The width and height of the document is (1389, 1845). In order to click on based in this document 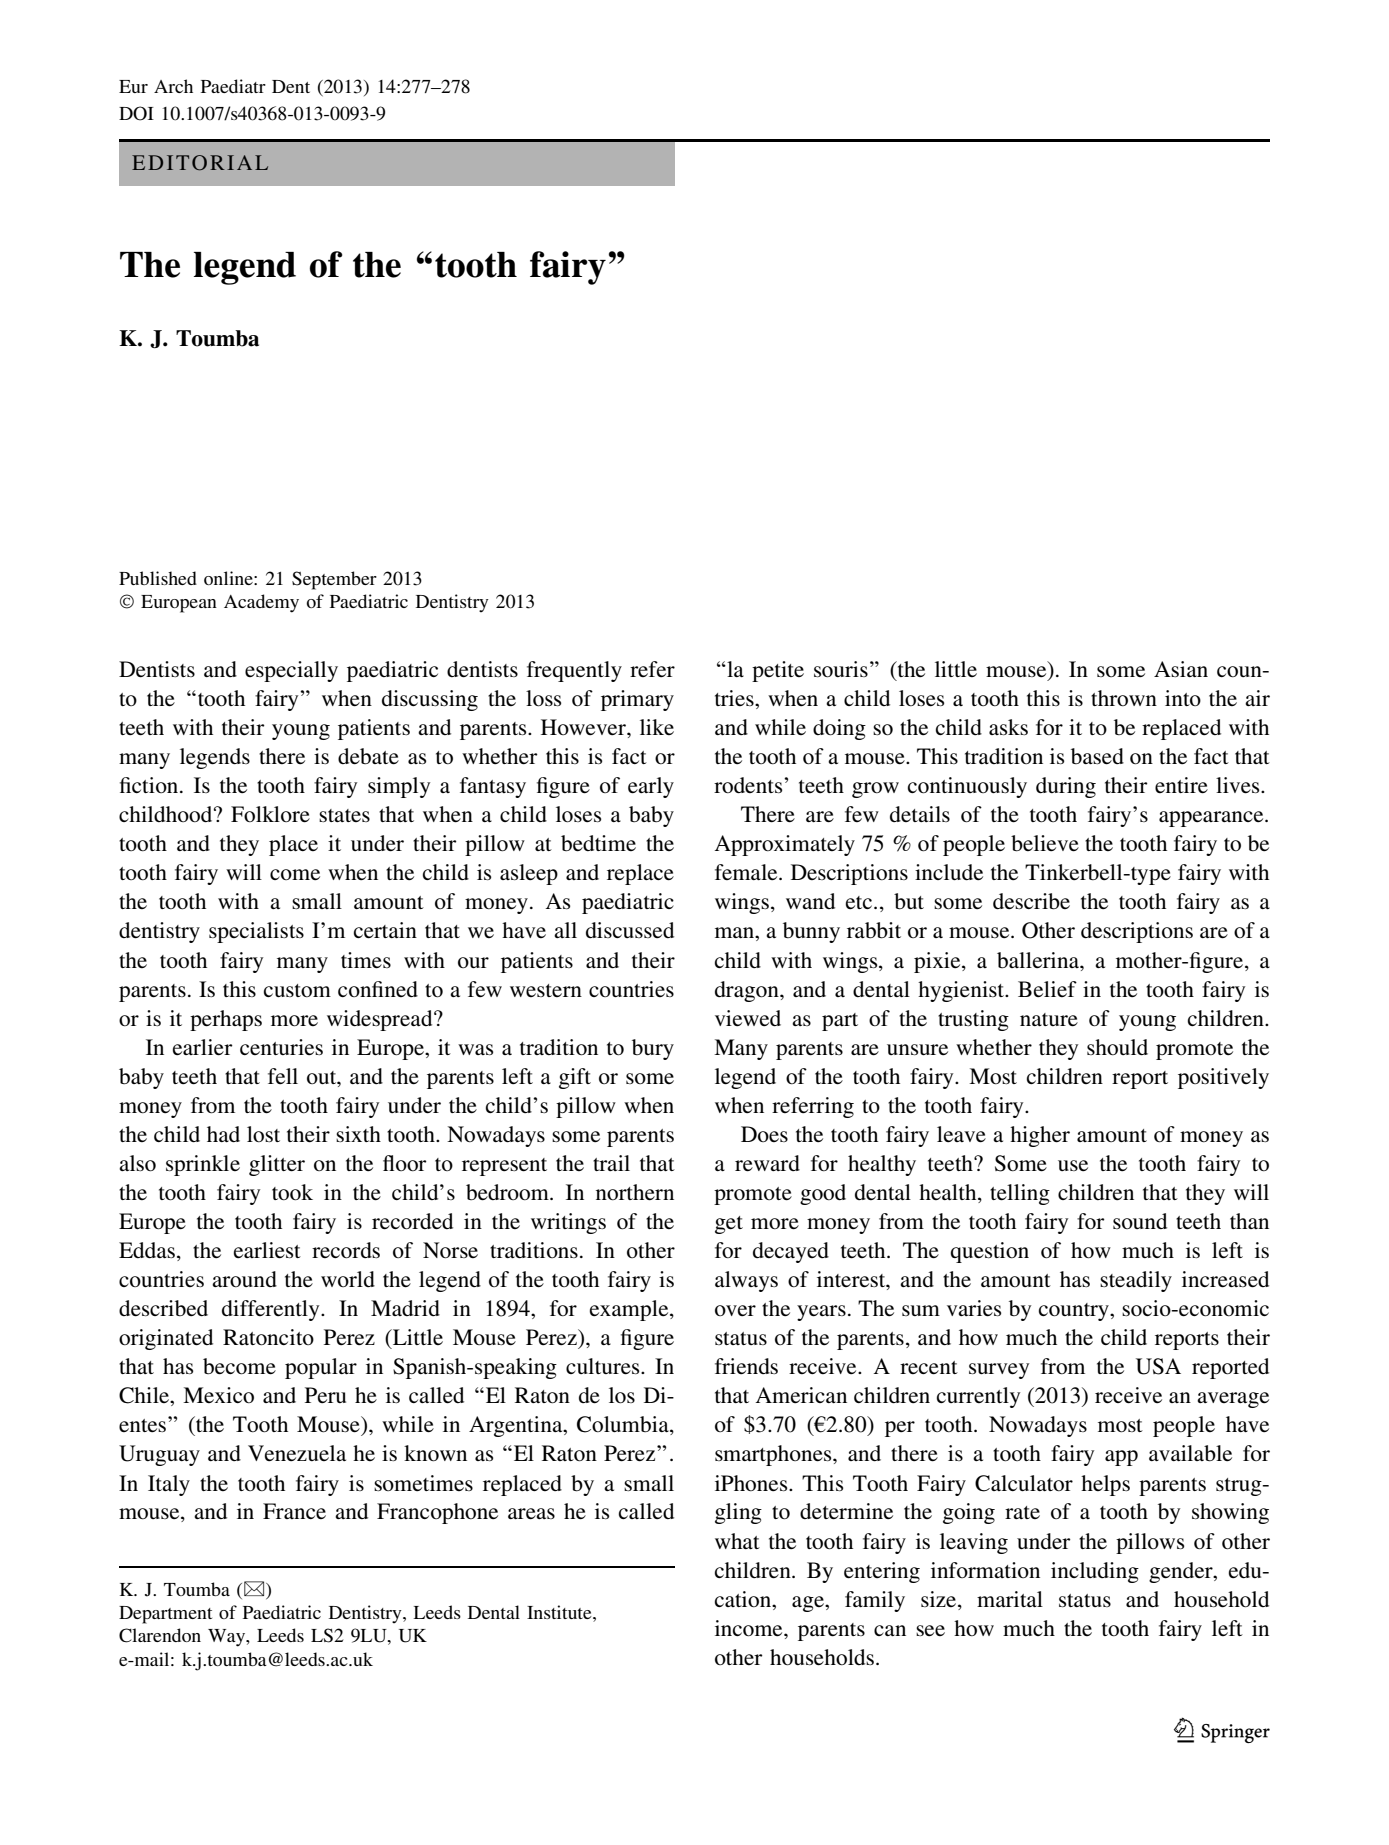, I will do `click(1097, 756)`.
